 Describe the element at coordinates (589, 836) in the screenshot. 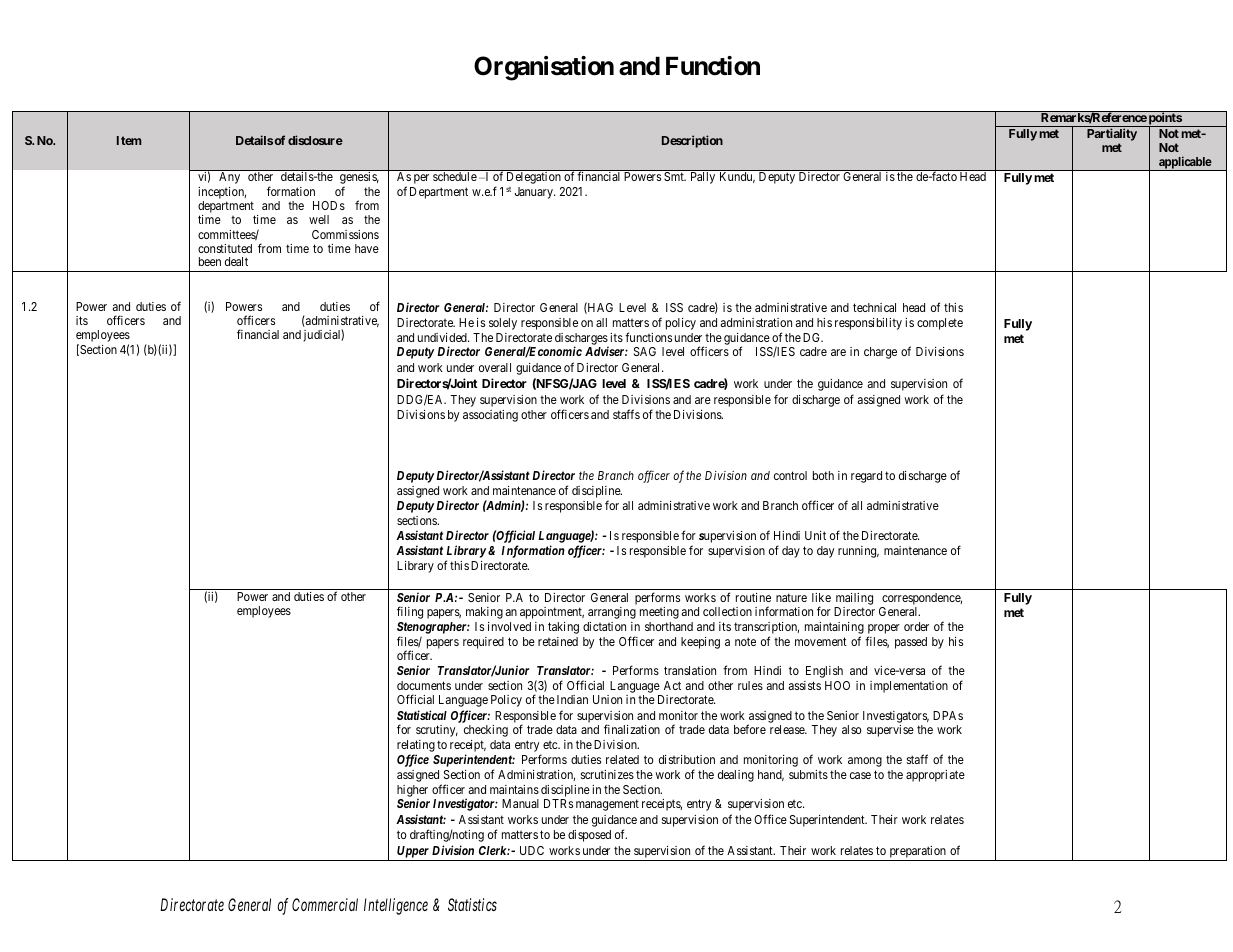

I see `disposed` at that location.
